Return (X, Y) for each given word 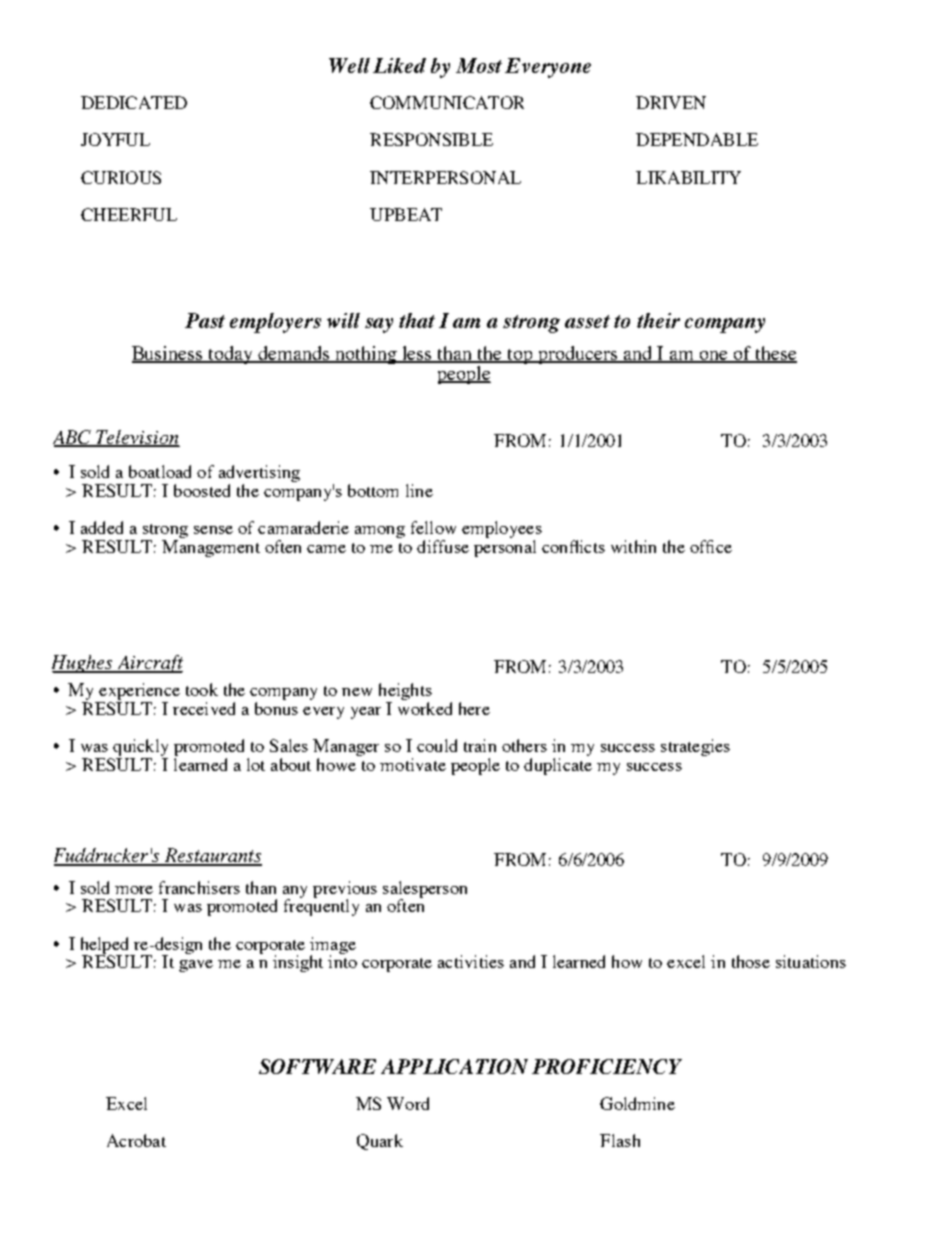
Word (408, 1103)
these (775, 354)
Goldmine (637, 1103)
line (419, 490)
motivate (413, 764)
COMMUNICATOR (447, 102)
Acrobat (136, 1140)
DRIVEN (671, 102)
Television (137, 438)
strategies (695, 747)
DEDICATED (134, 102)
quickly (140, 747)
